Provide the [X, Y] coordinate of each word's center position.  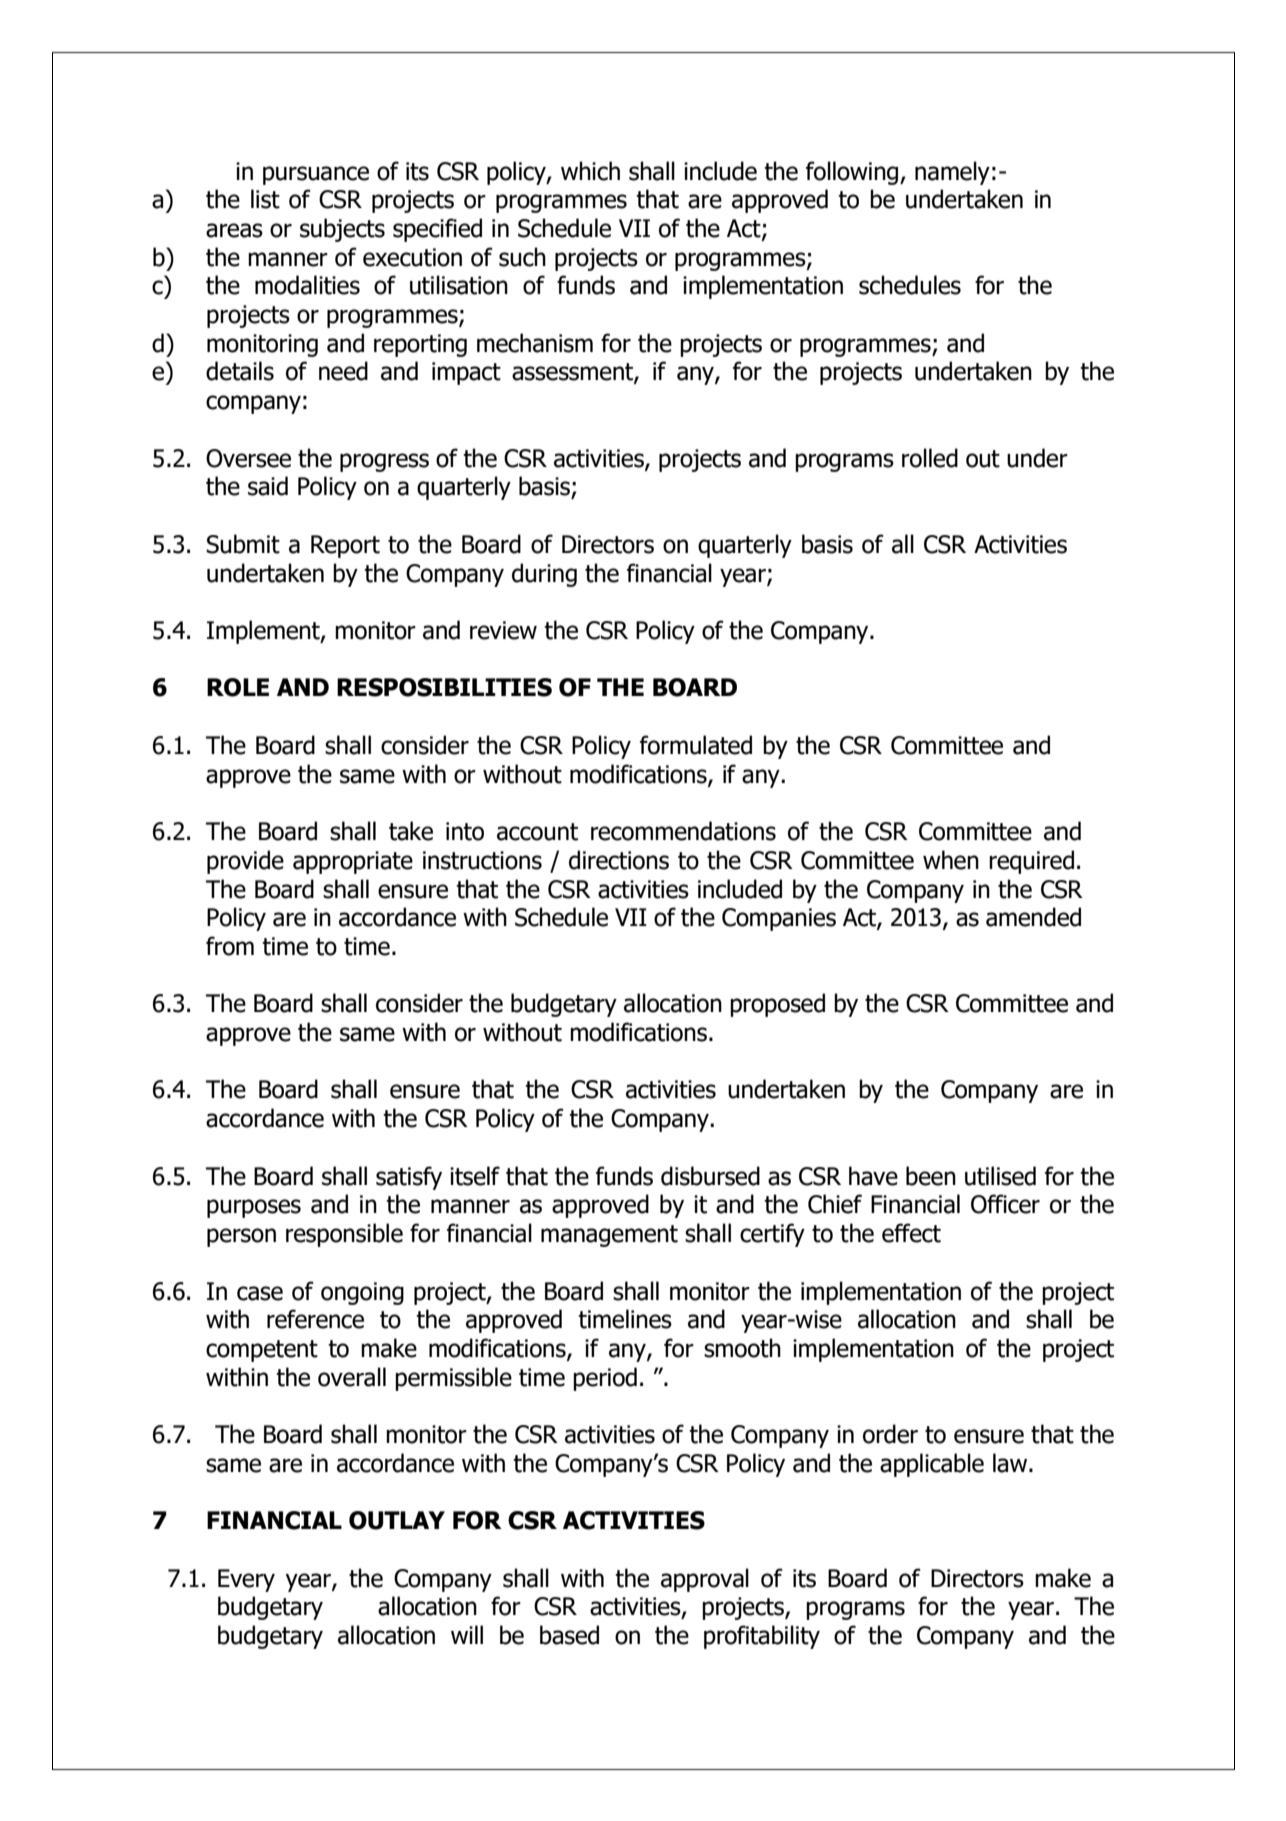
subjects [342, 230]
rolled [930, 458]
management [609, 1236]
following [853, 173]
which [590, 171]
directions [619, 860]
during [544, 575]
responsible [344, 1235]
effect [911, 1233]
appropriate [353, 862]
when [951, 860]
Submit [243, 544]
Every [246, 1580]
